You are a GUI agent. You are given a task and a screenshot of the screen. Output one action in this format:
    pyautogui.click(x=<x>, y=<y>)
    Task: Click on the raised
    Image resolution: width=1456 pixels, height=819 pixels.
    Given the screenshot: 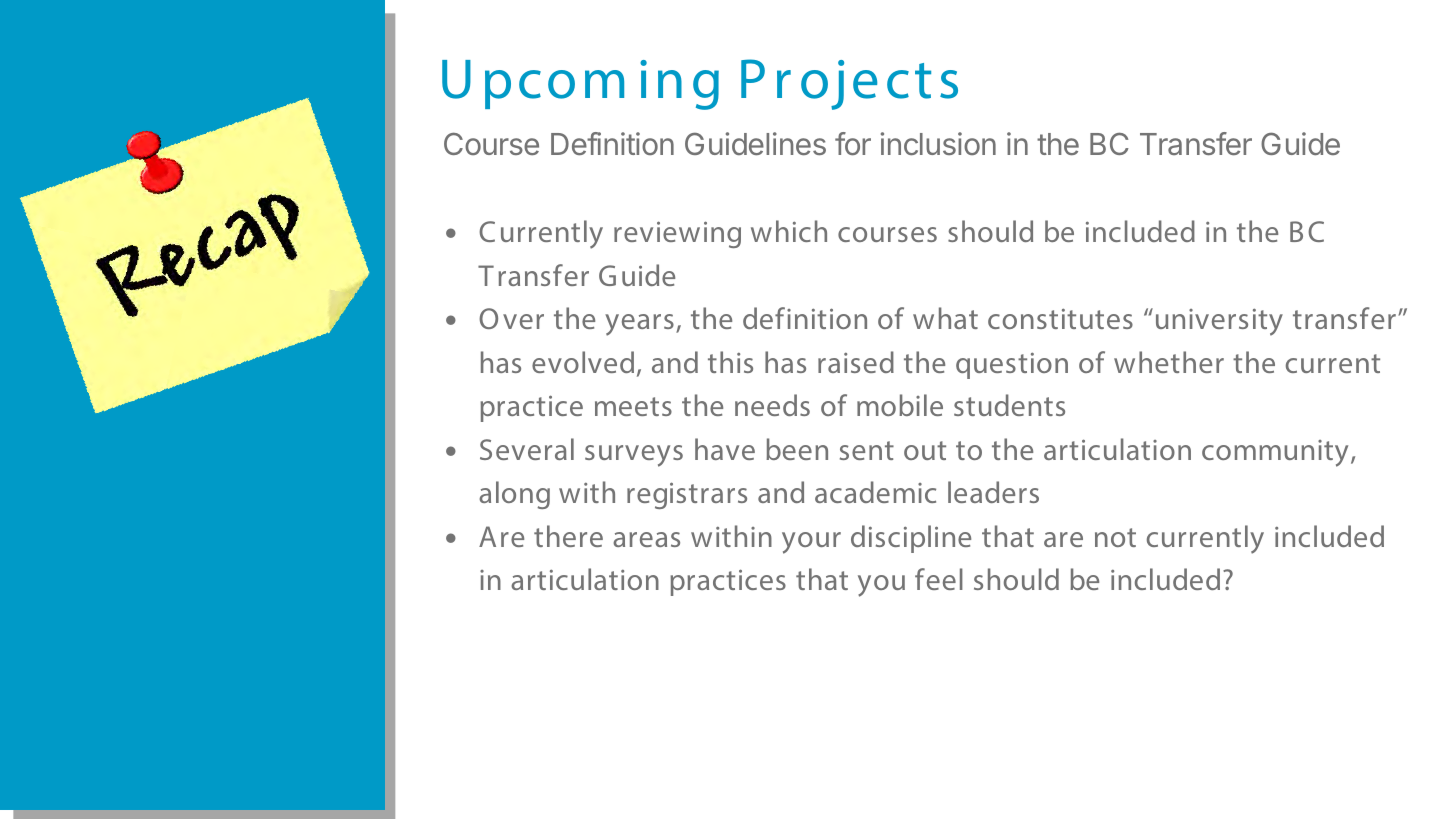 What is the action you would take?
    pyautogui.click(x=856, y=362)
